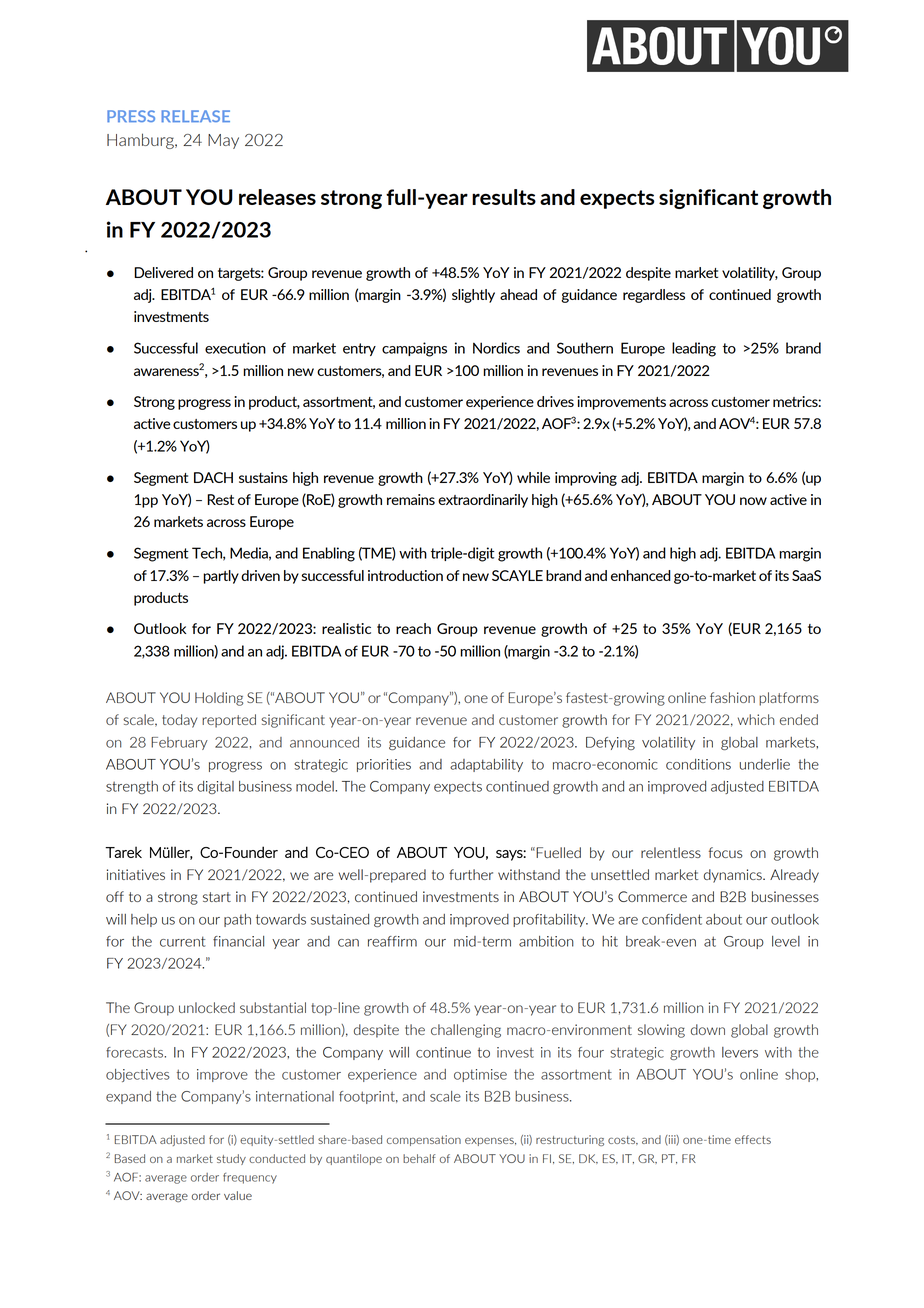 The image size is (924, 1308). Describe the element at coordinates (223, 141) in the screenshot. I see `May` at that location.
